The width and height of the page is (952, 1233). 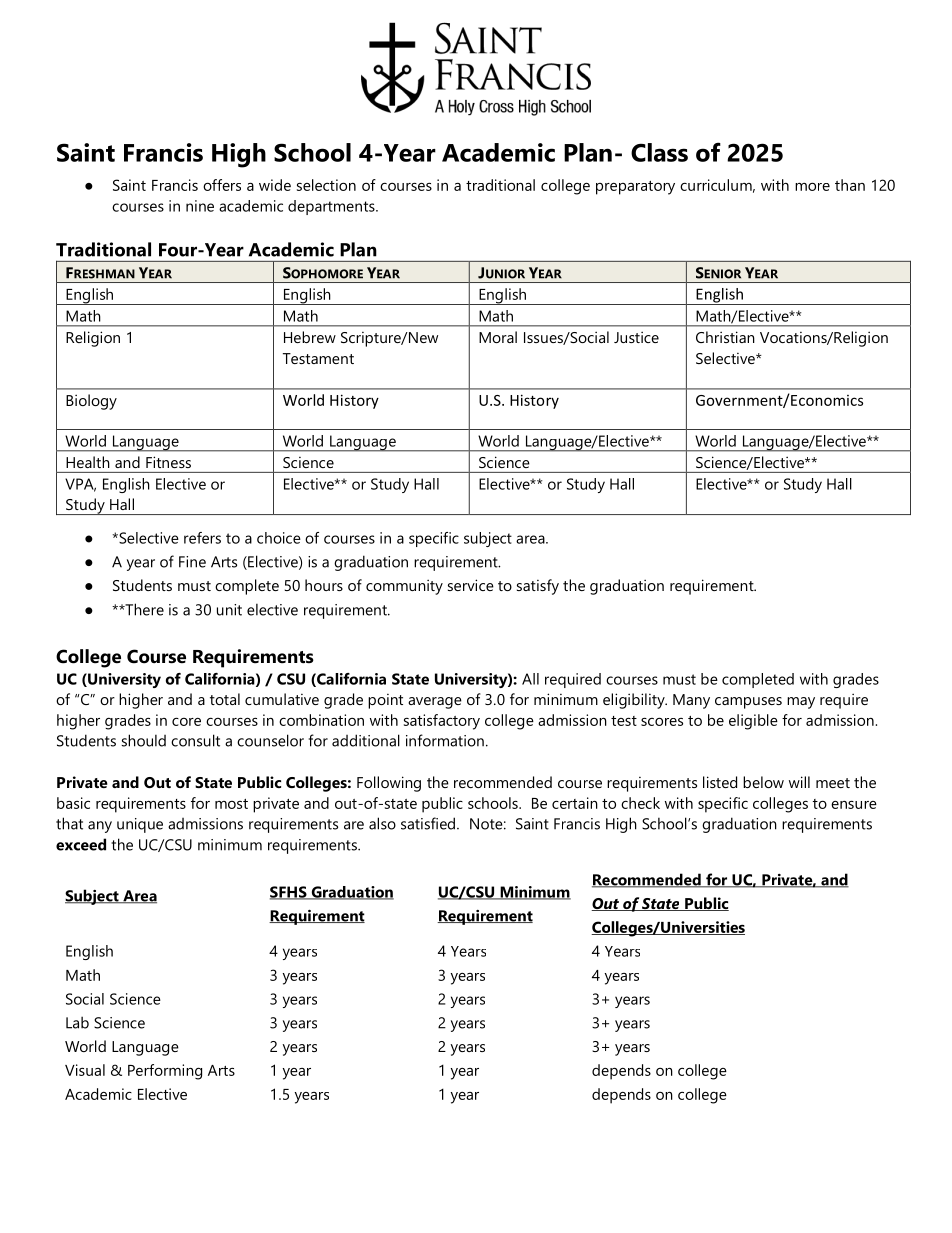 I want to click on Christian, so click(x=725, y=337).
